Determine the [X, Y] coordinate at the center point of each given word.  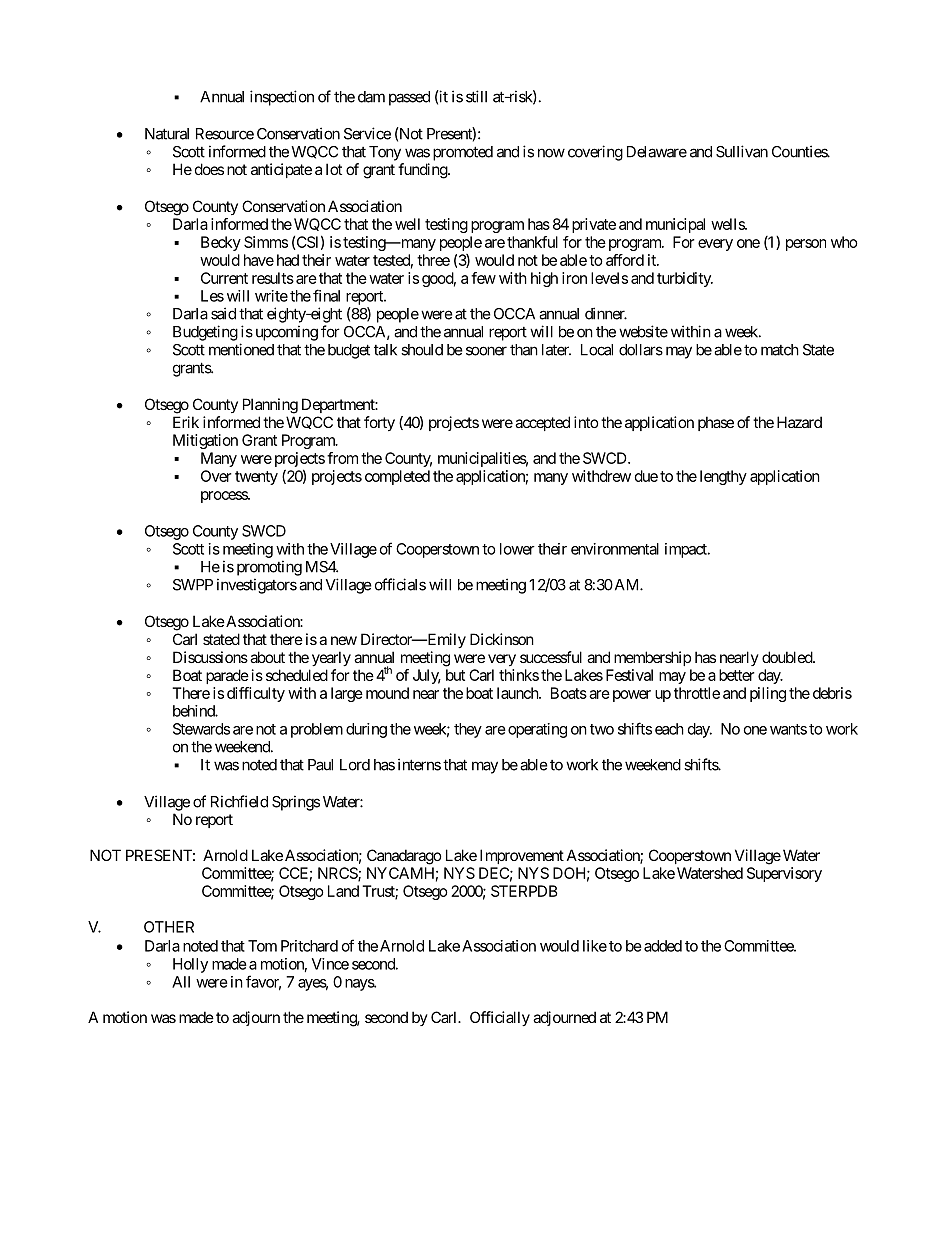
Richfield [239, 801]
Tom [262, 946]
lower [517, 549]
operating [537, 730]
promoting [269, 568]
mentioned [241, 349]
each [669, 729]
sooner [486, 351]
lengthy [723, 477]
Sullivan [742, 151]
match [780, 350]
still [476, 96]
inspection [282, 98]
